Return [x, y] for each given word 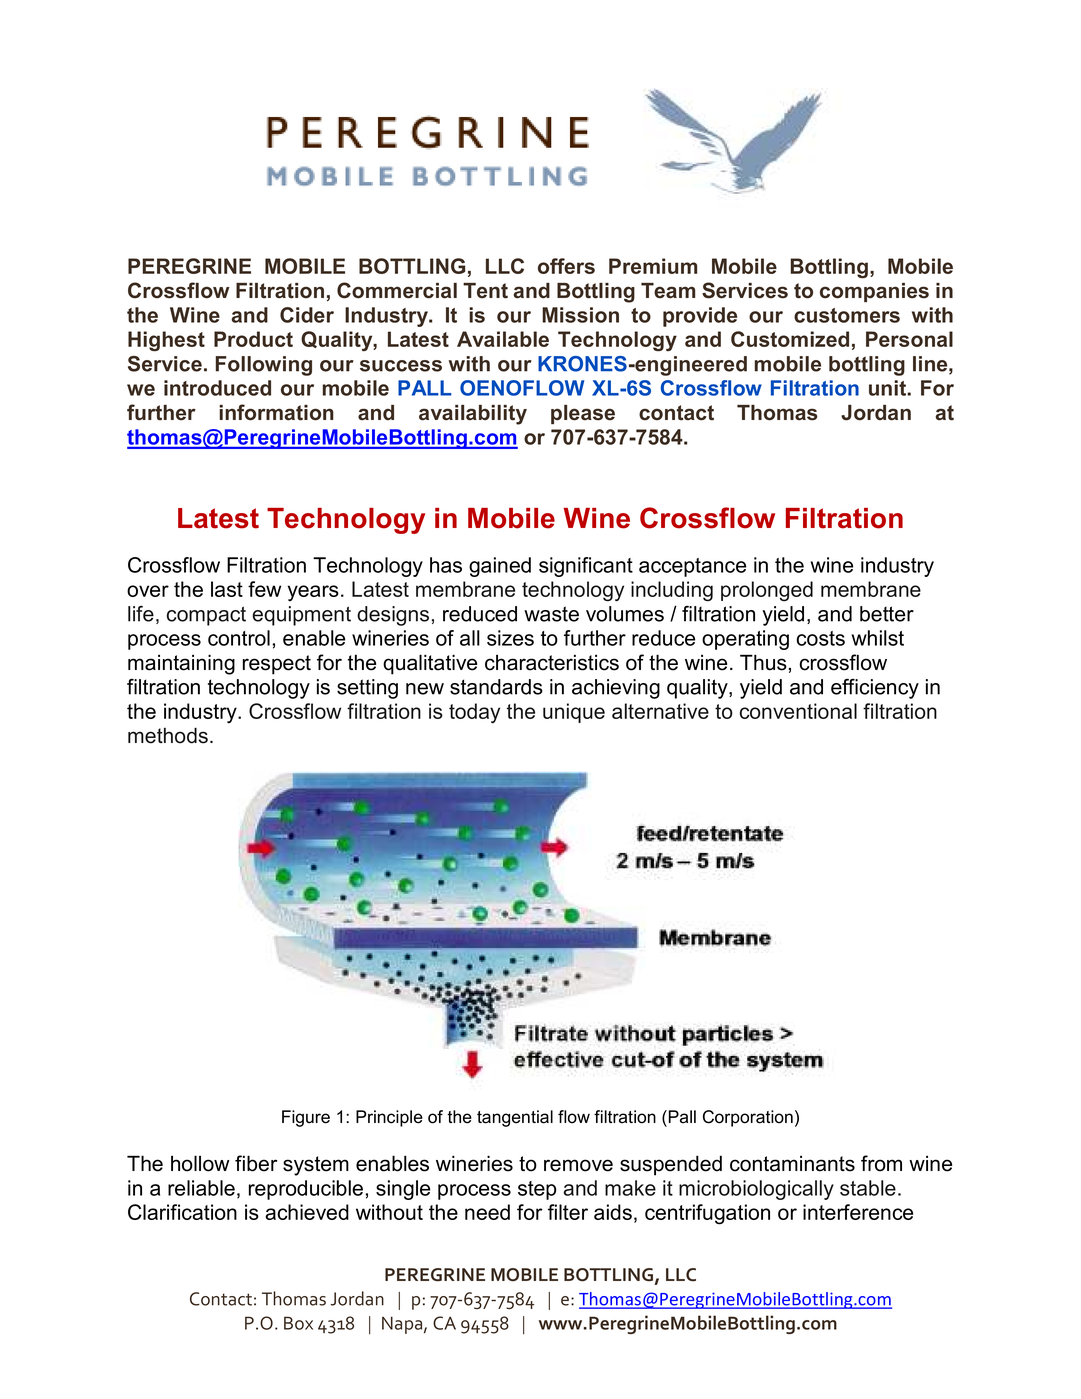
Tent [485, 291]
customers [847, 315]
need [487, 1212]
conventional [798, 711]
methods [168, 735]
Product [253, 339]
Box [298, 1323]
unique [574, 713]
